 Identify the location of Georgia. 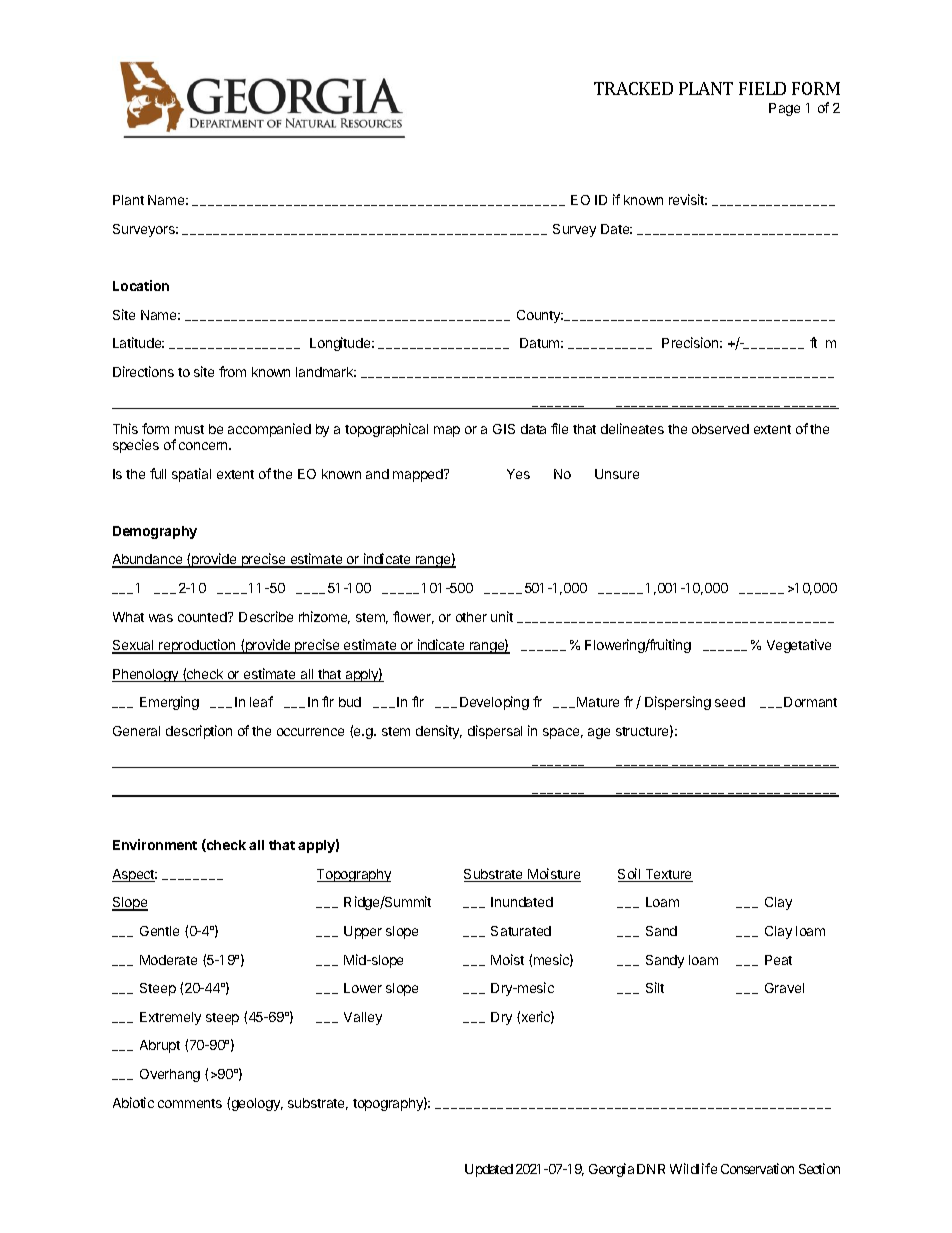
(611, 1170).
